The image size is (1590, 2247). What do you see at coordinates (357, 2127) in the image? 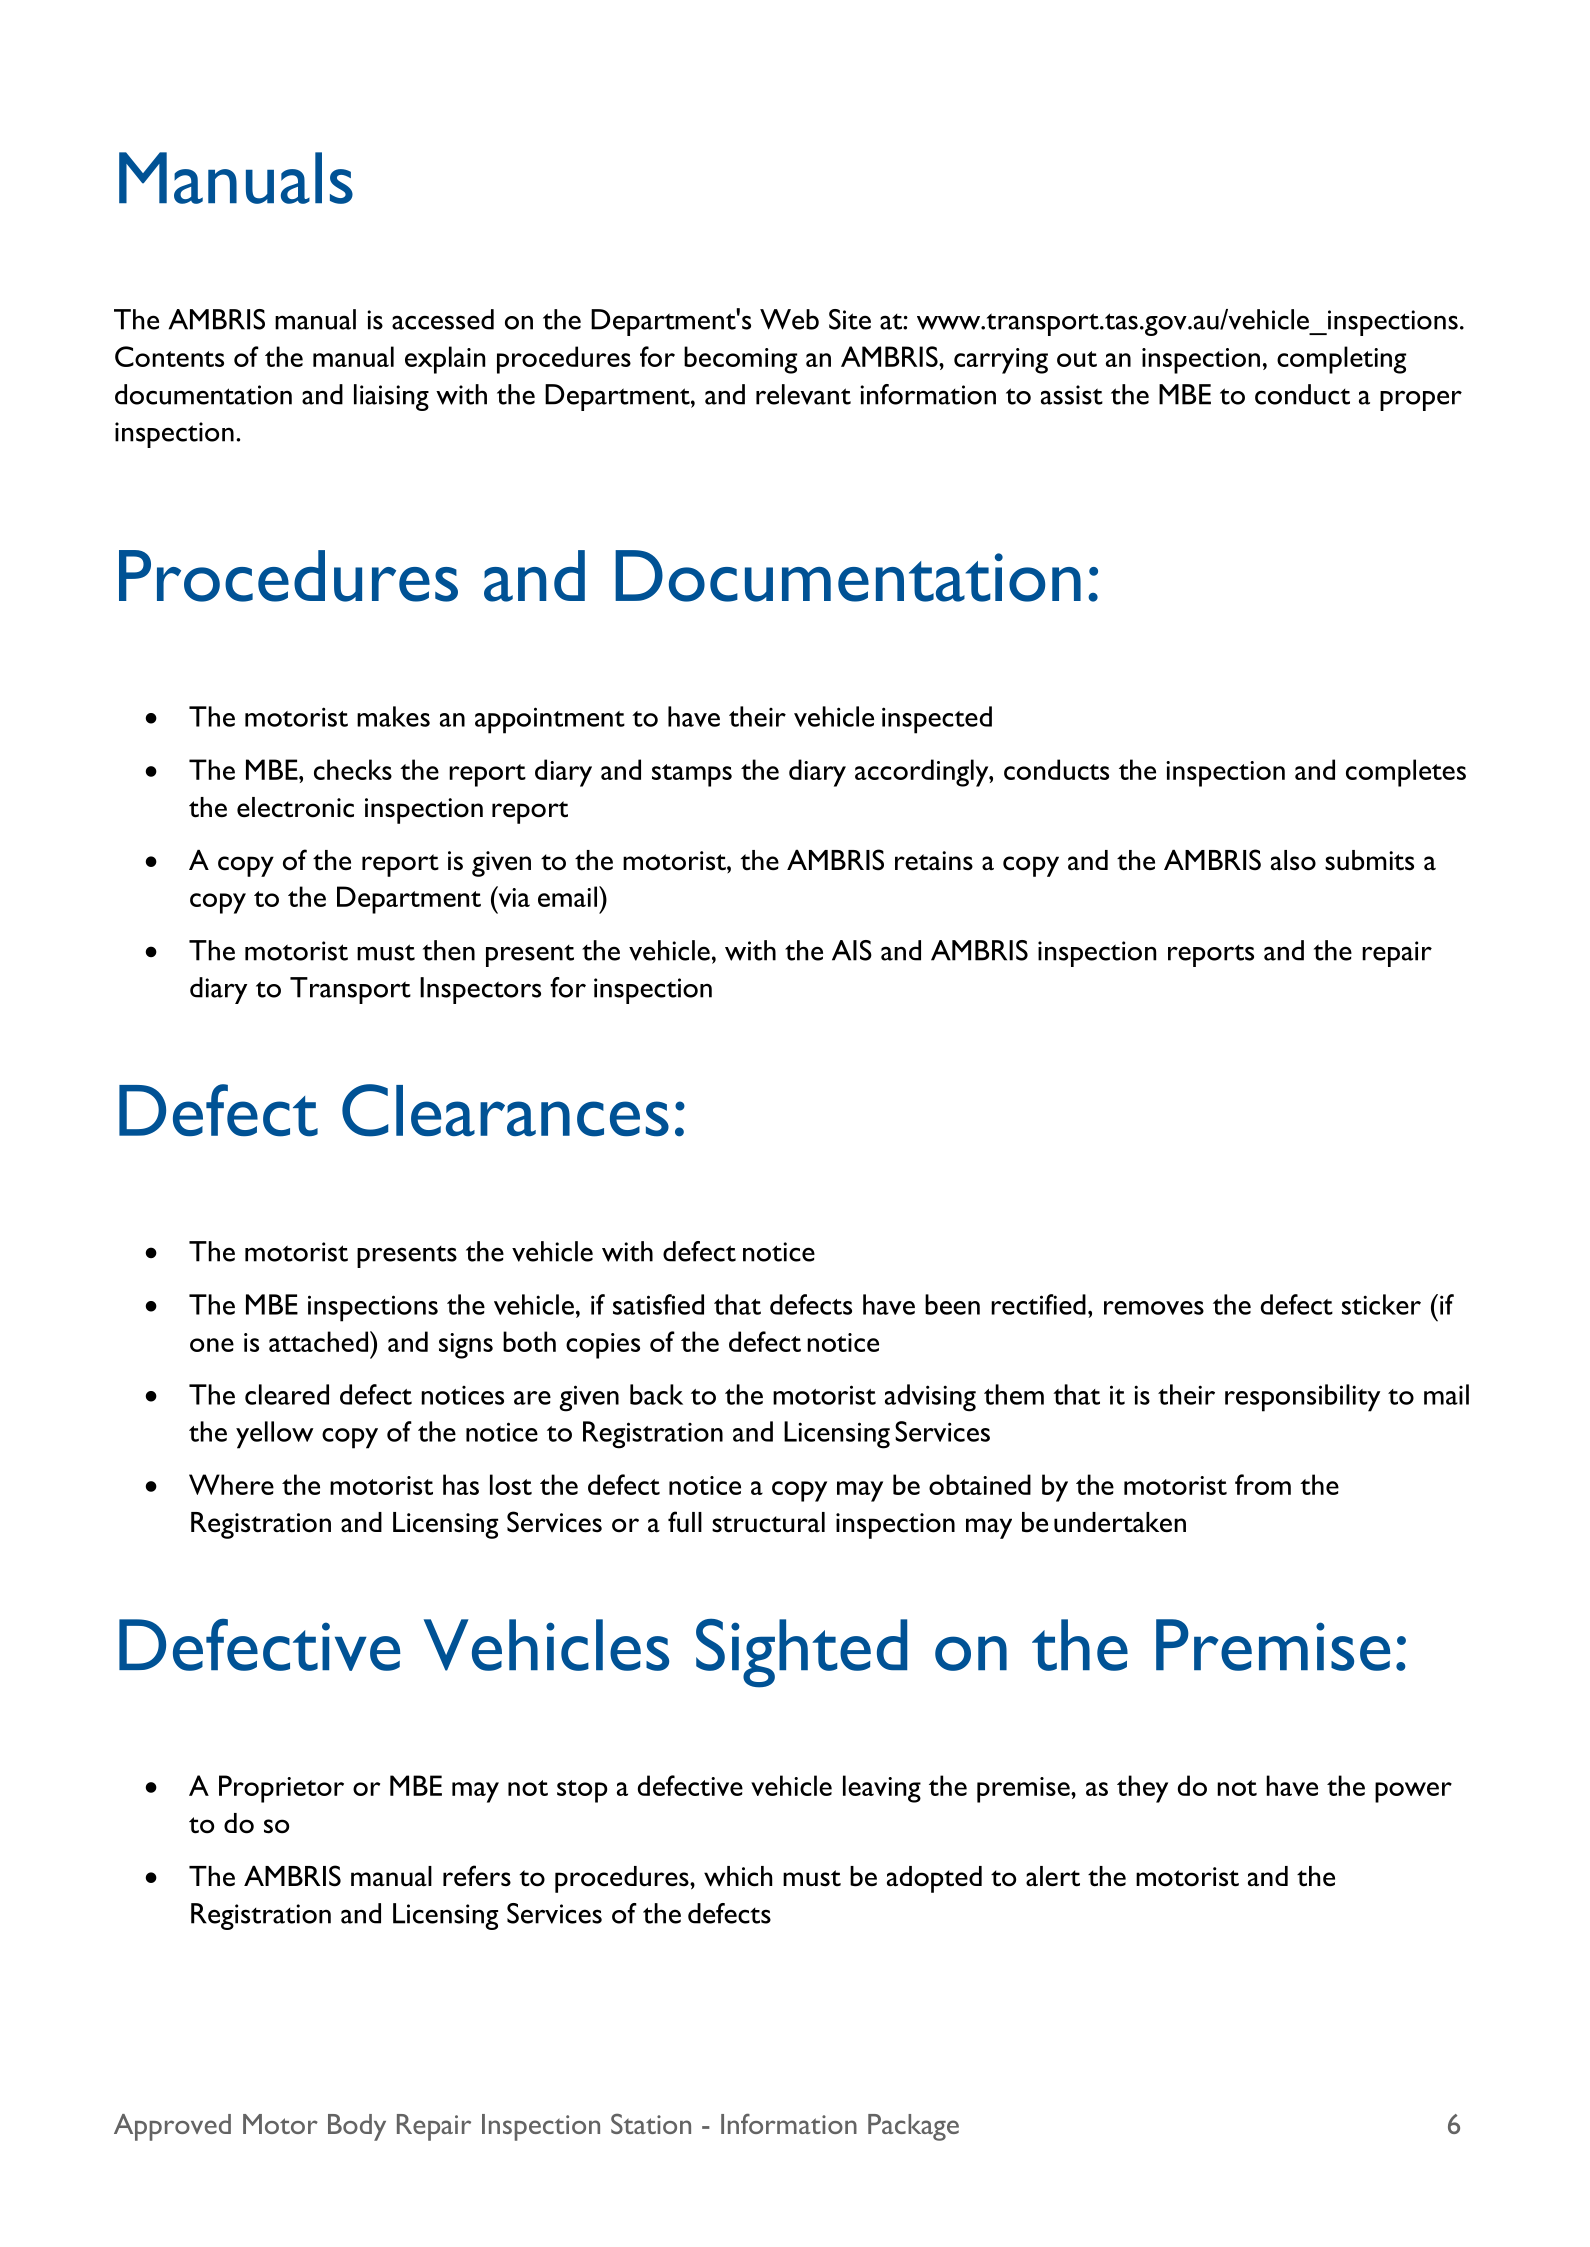
I see `Body` at bounding box center [357, 2127].
